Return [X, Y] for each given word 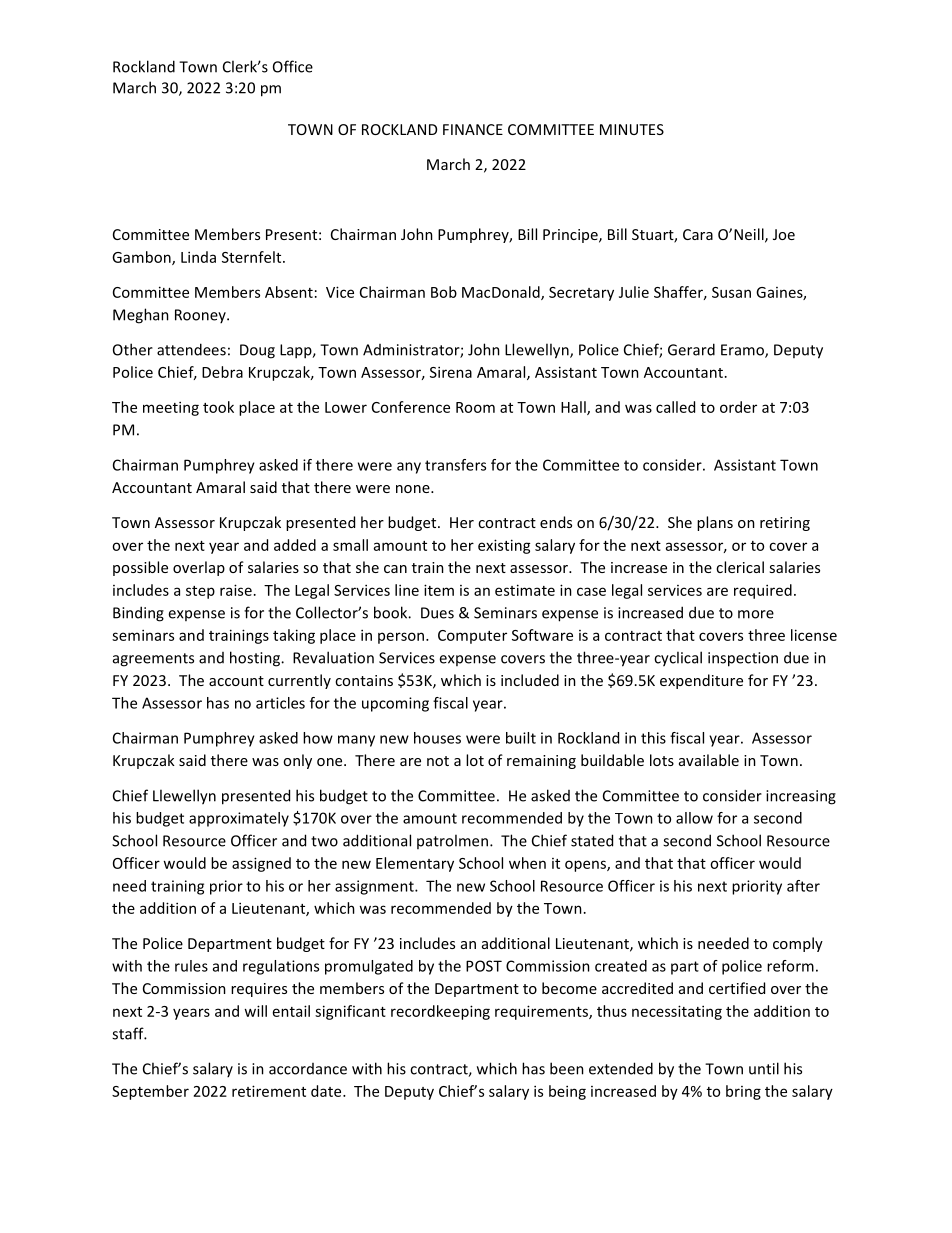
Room [475, 407]
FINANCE [473, 129]
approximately [239, 819]
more [756, 614]
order [738, 407]
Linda [198, 257]
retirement [269, 1091]
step [200, 592]
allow [694, 818]
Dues [437, 613]
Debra [222, 372]
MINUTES [632, 129]
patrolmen [452, 841]
